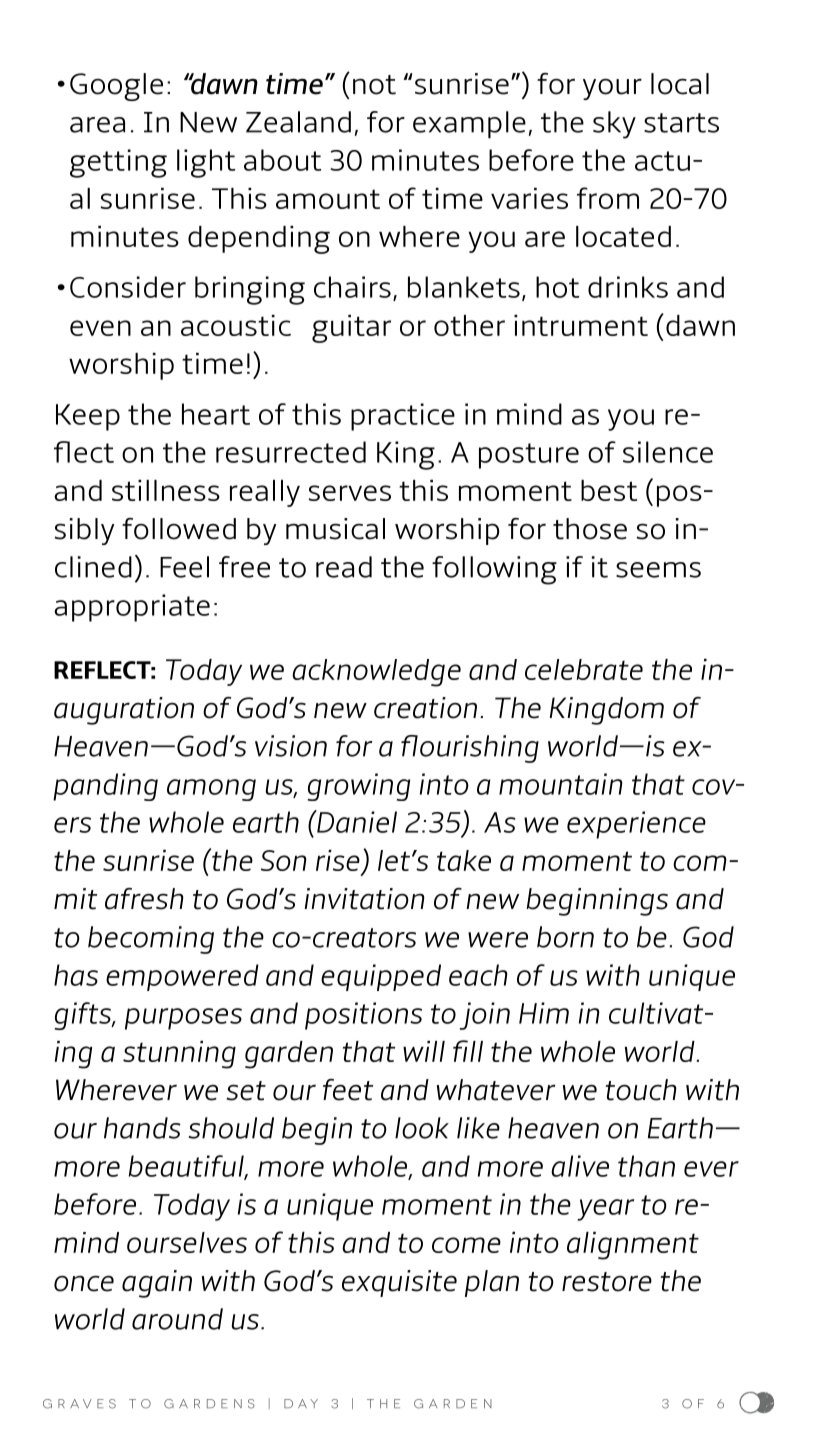 The height and width of the screenshot is (1456, 818). I want to click on invitation, so click(364, 899).
